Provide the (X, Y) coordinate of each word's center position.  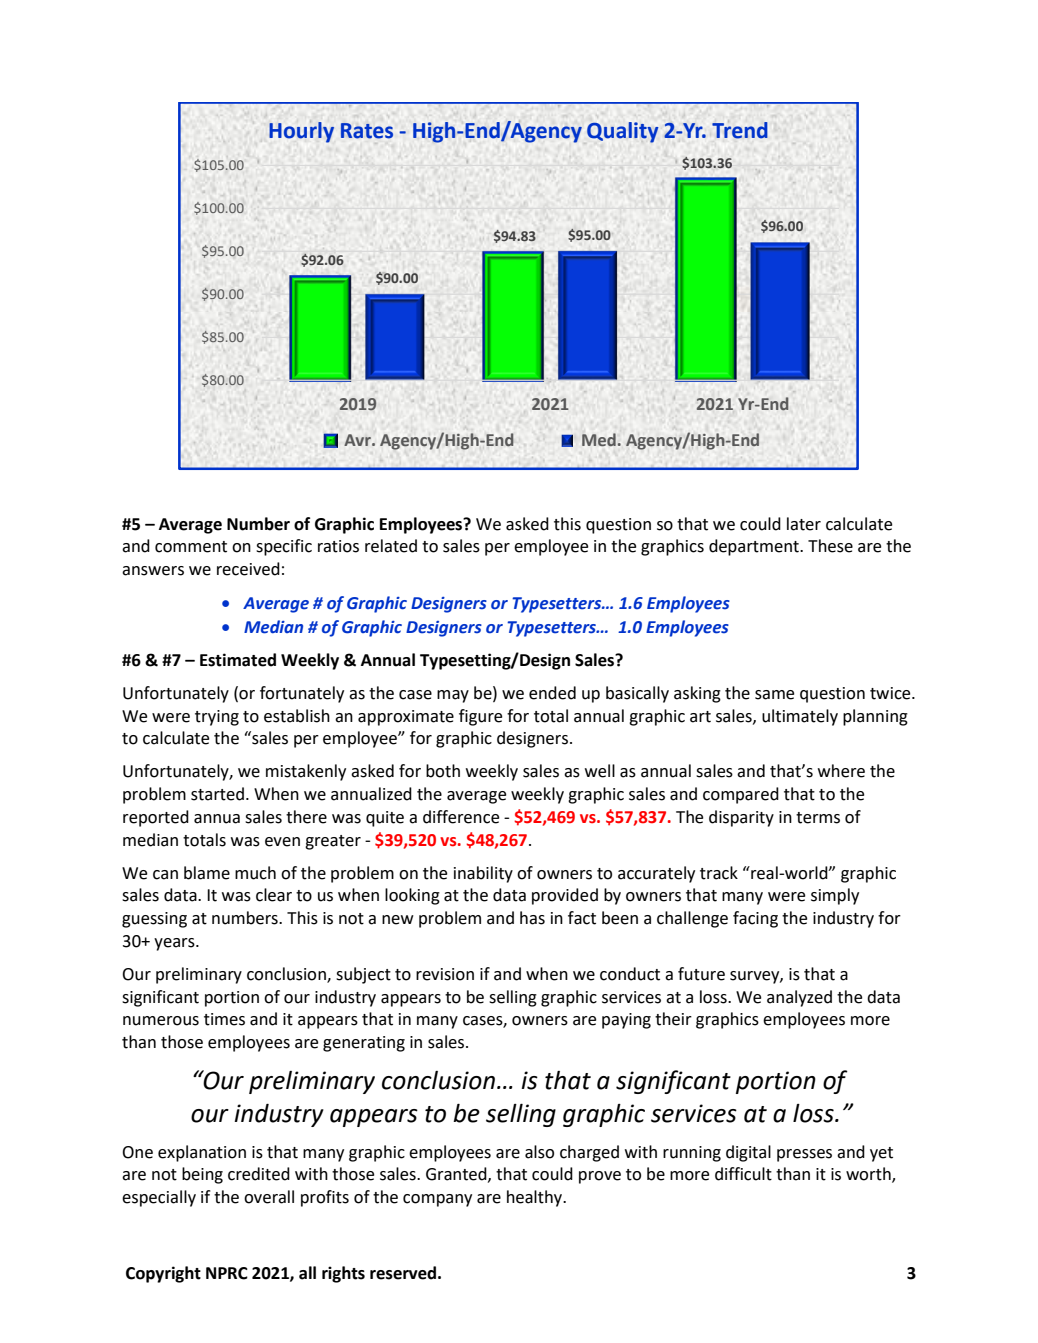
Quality (622, 132)
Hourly (301, 132)
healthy (536, 1198)
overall (269, 1197)
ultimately (800, 717)
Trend (740, 130)
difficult (743, 1174)
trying (217, 718)
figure (480, 717)
